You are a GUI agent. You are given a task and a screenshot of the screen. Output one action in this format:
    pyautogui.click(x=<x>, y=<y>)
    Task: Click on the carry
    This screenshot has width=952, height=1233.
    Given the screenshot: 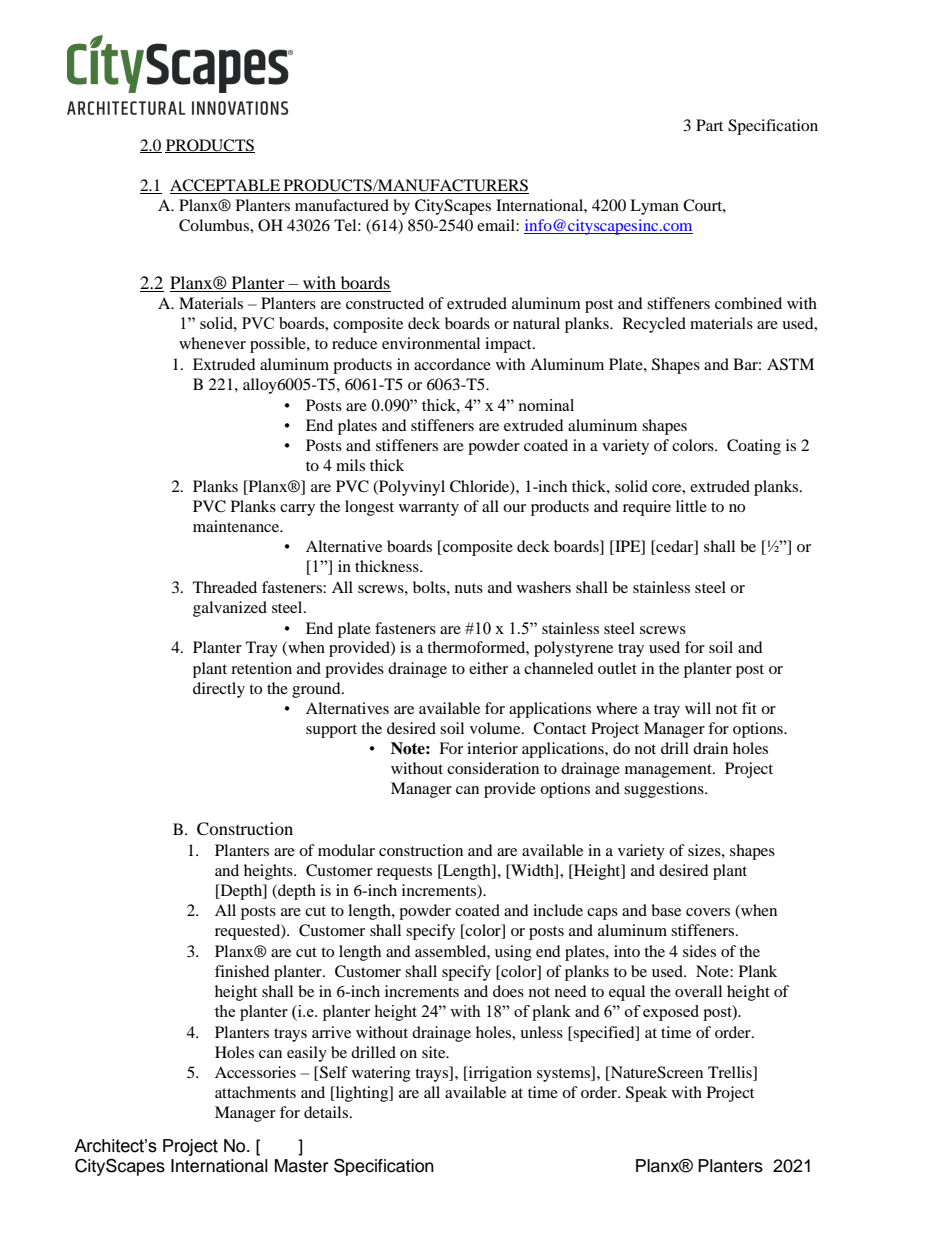 What is the action you would take?
    pyautogui.click(x=297, y=510)
